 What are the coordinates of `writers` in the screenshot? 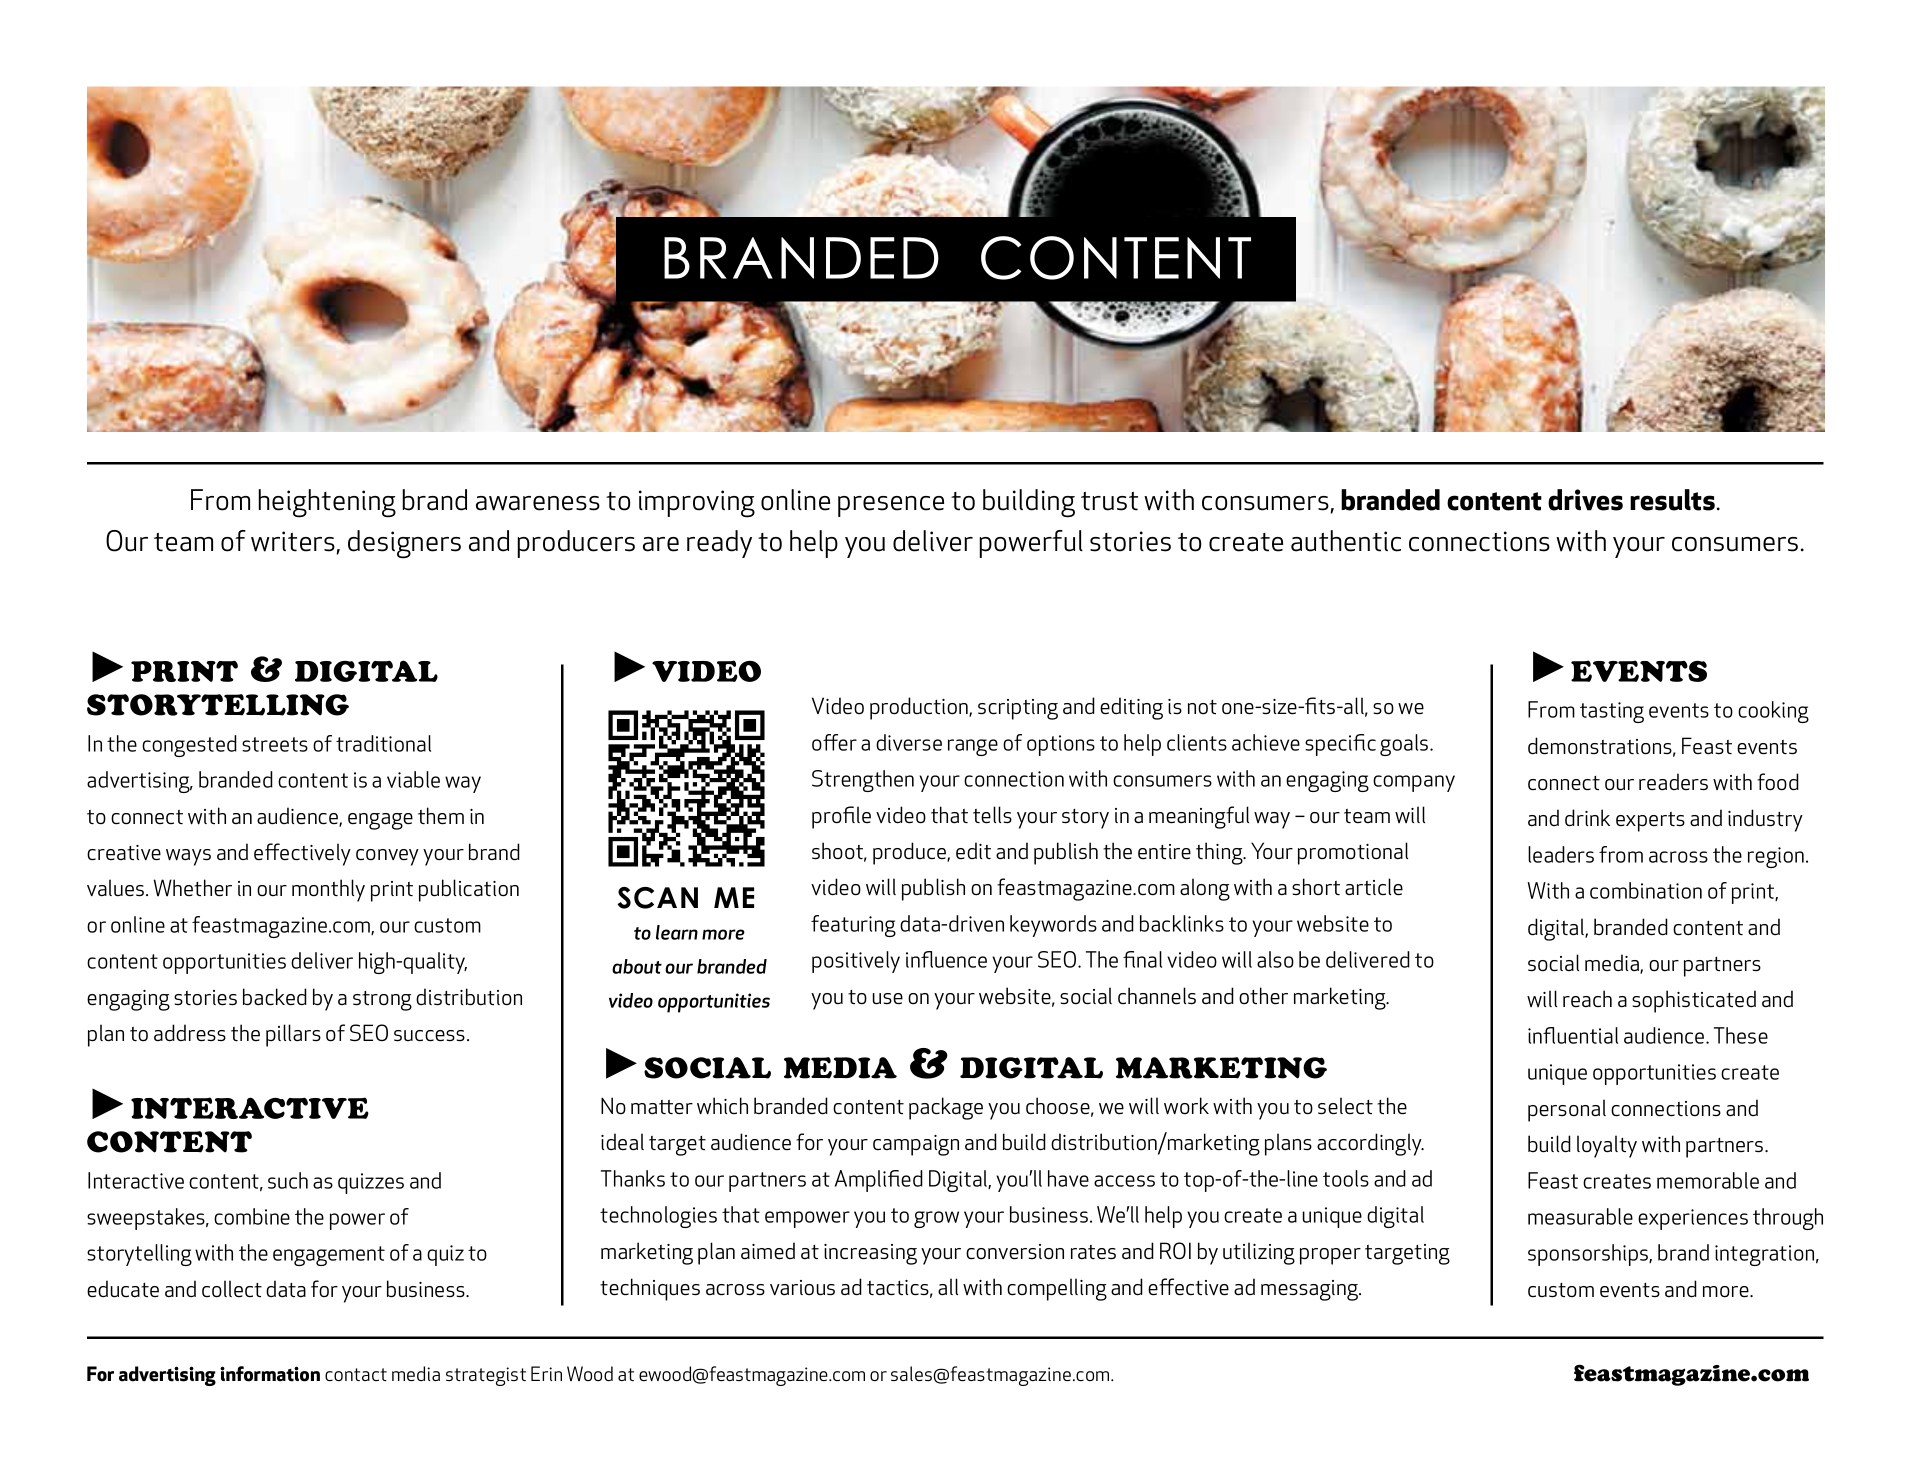 It's located at (293, 541).
